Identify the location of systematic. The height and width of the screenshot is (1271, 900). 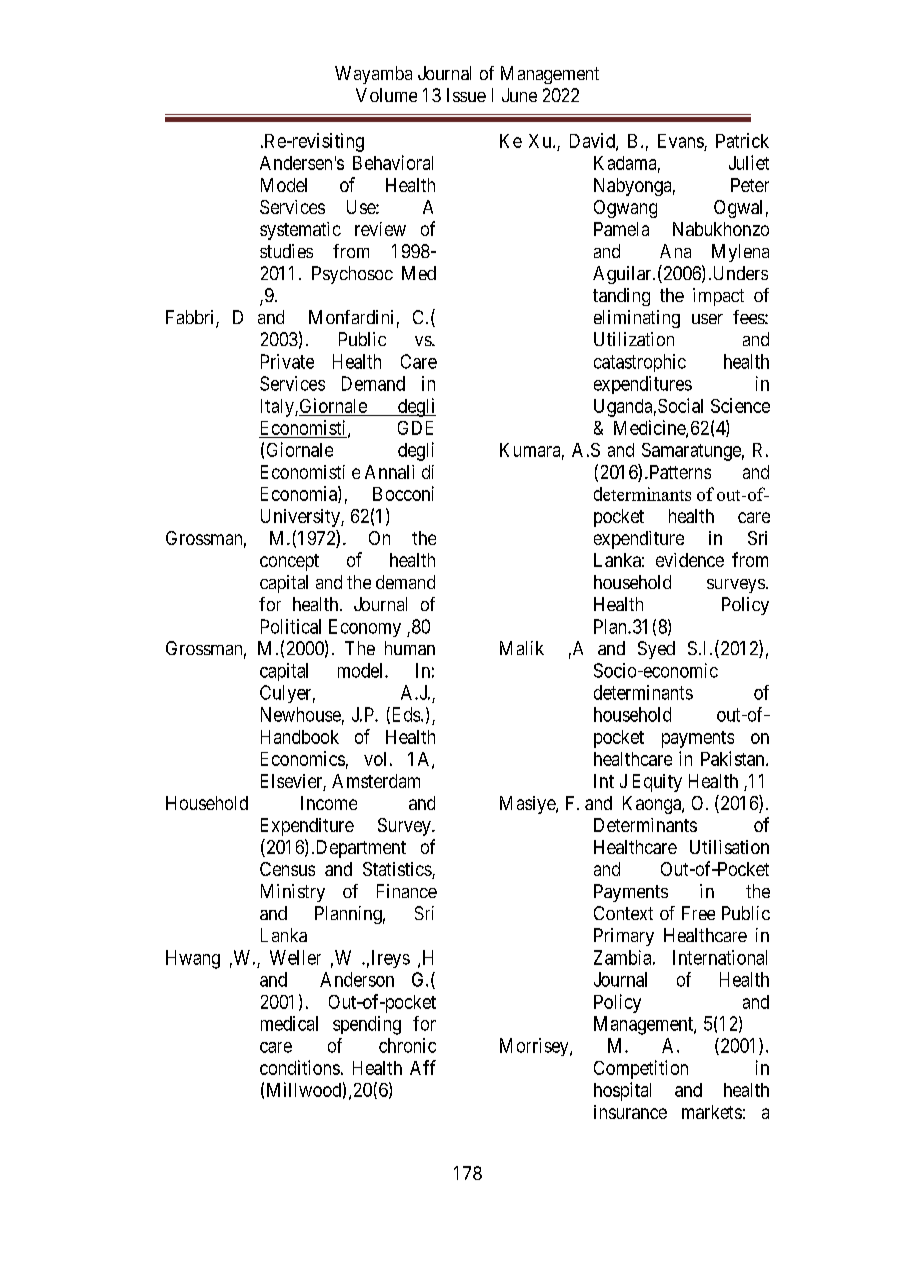
(300, 231).
